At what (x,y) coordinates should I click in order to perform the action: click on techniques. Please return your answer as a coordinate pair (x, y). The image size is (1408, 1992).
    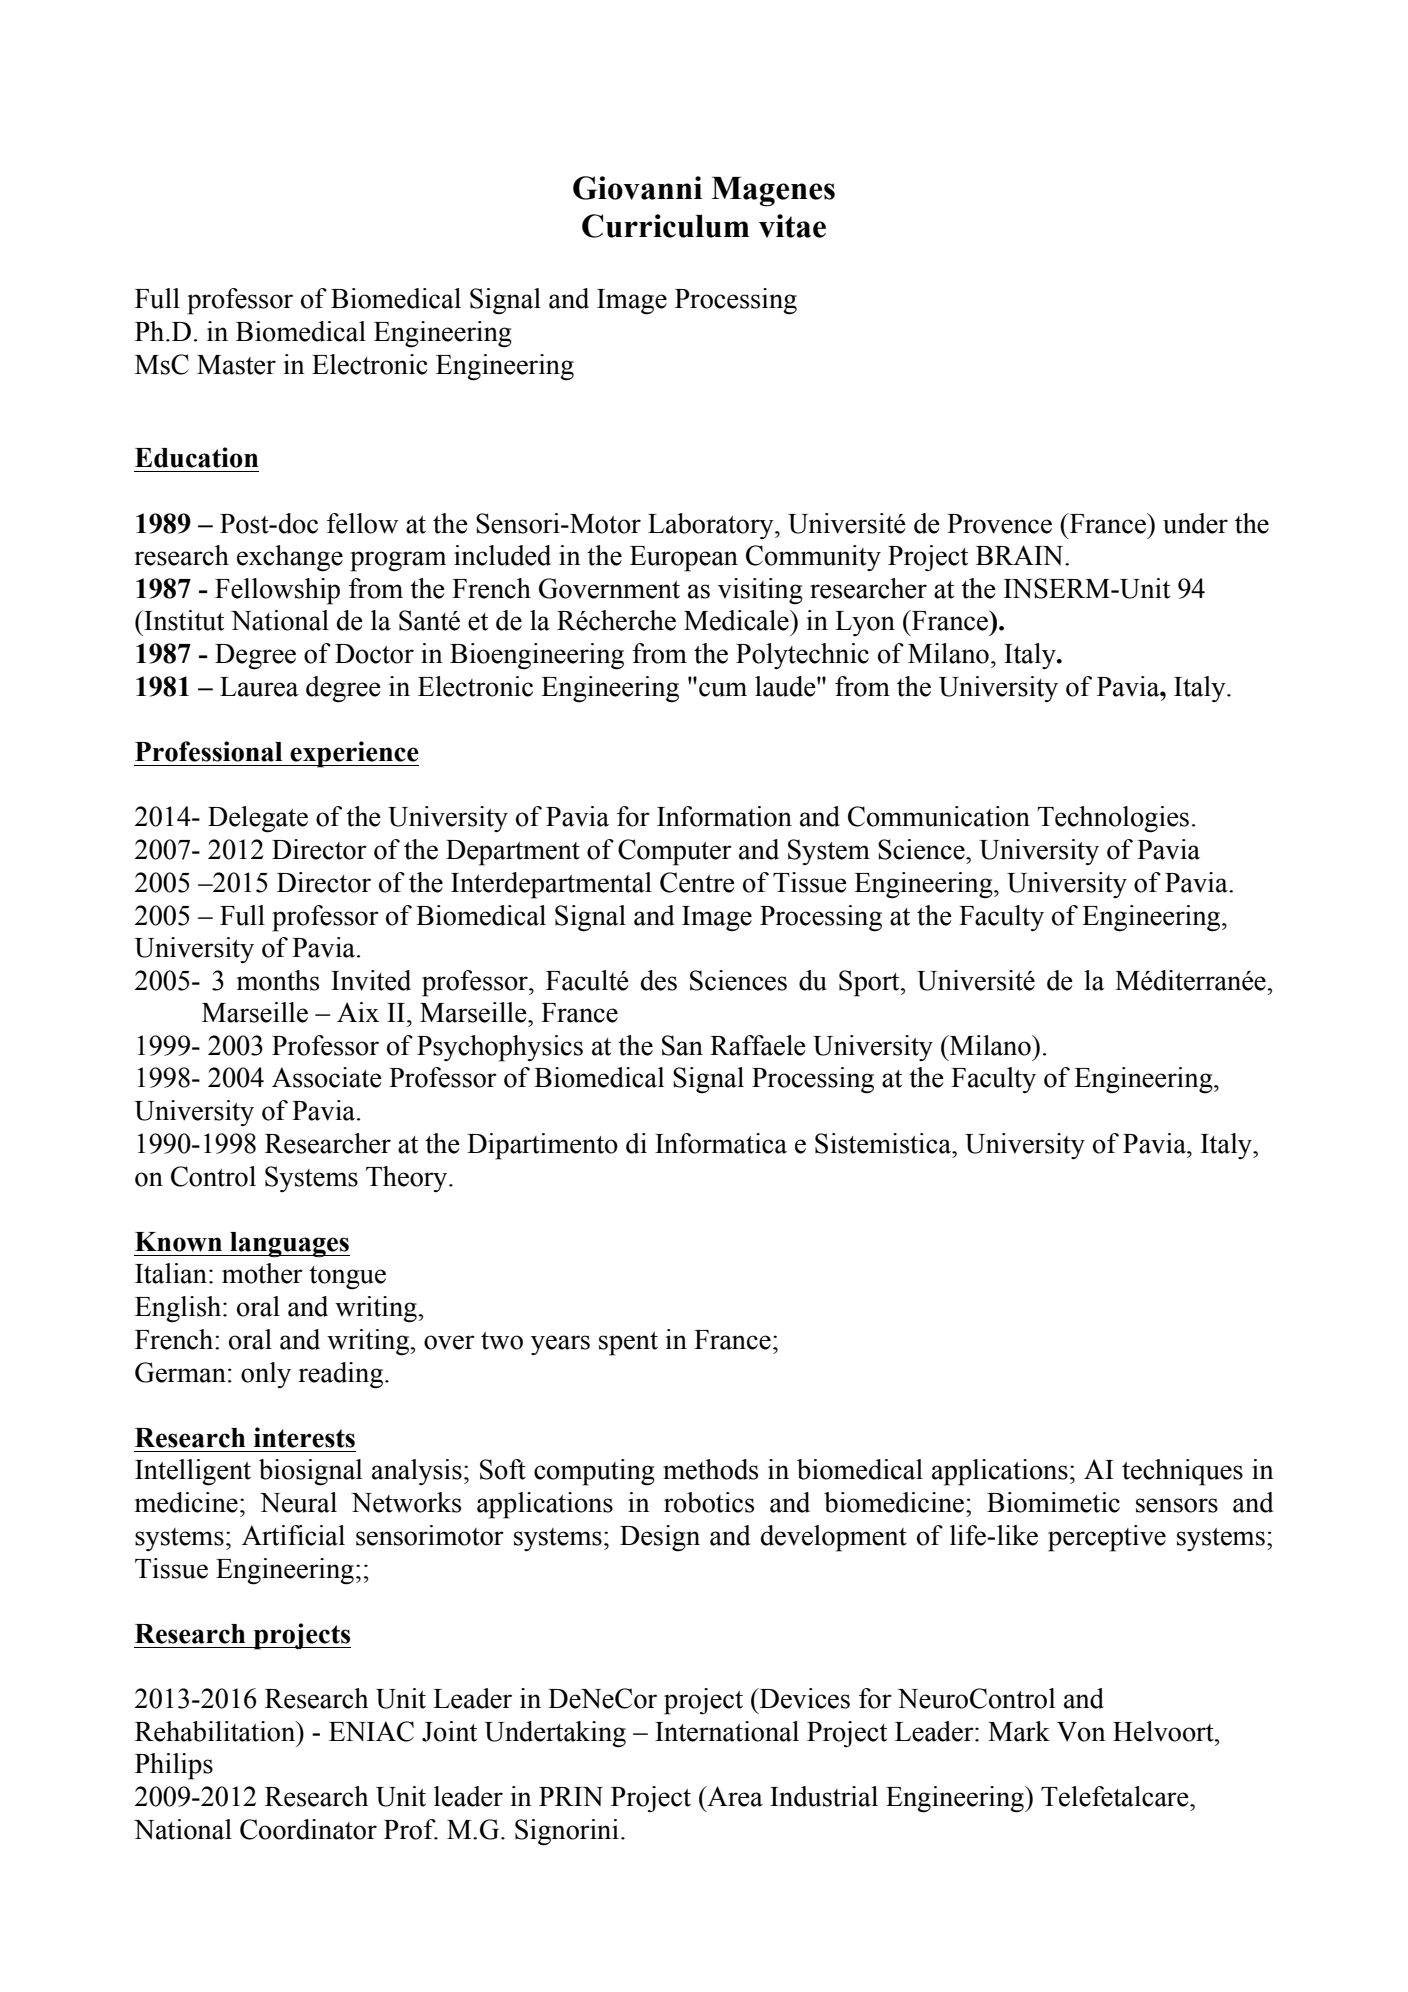
    Looking at the image, I should click on (1182, 1472).
